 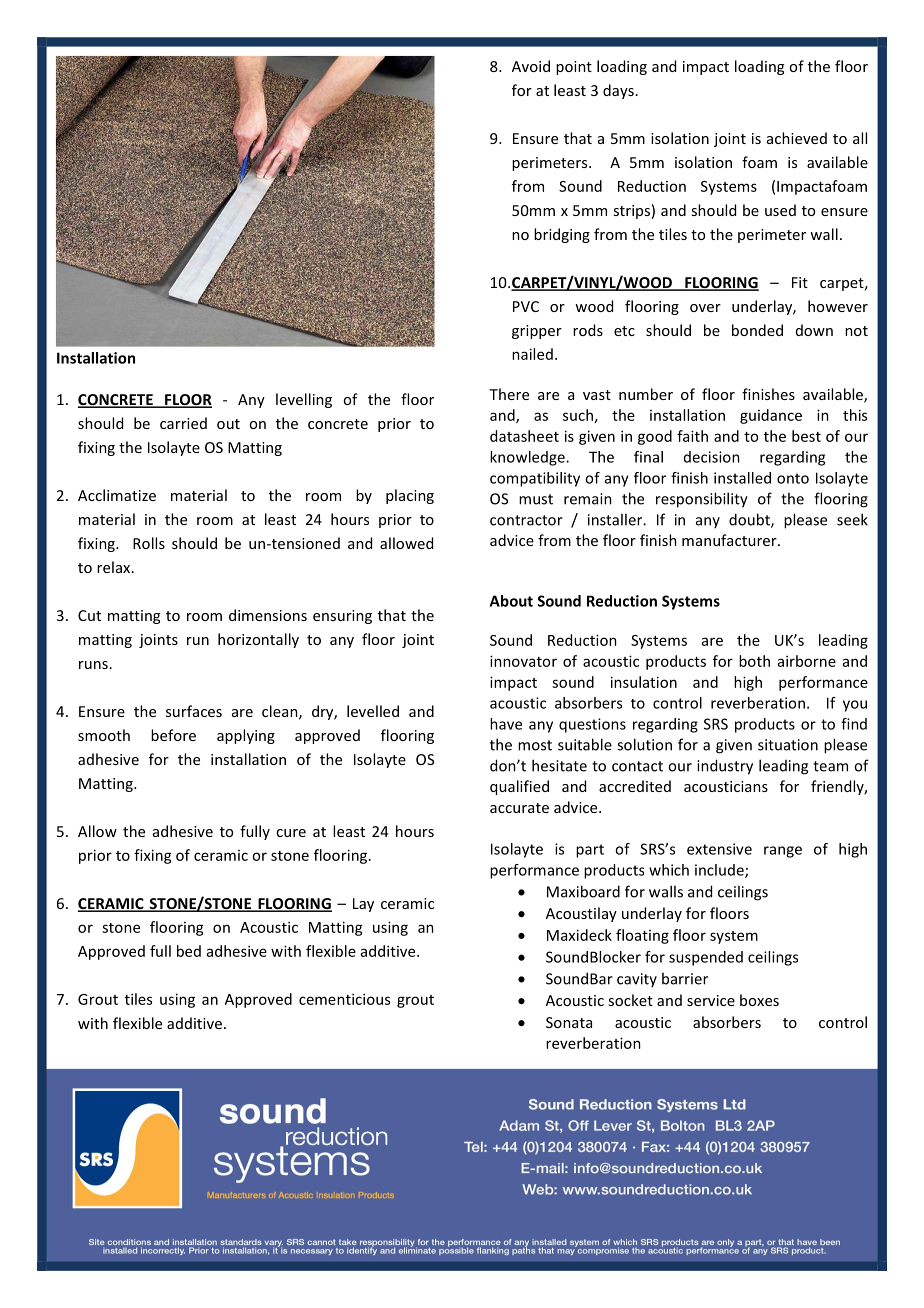 What do you see at coordinates (149, 543) in the screenshot?
I see `Rolls` at bounding box center [149, 543].
